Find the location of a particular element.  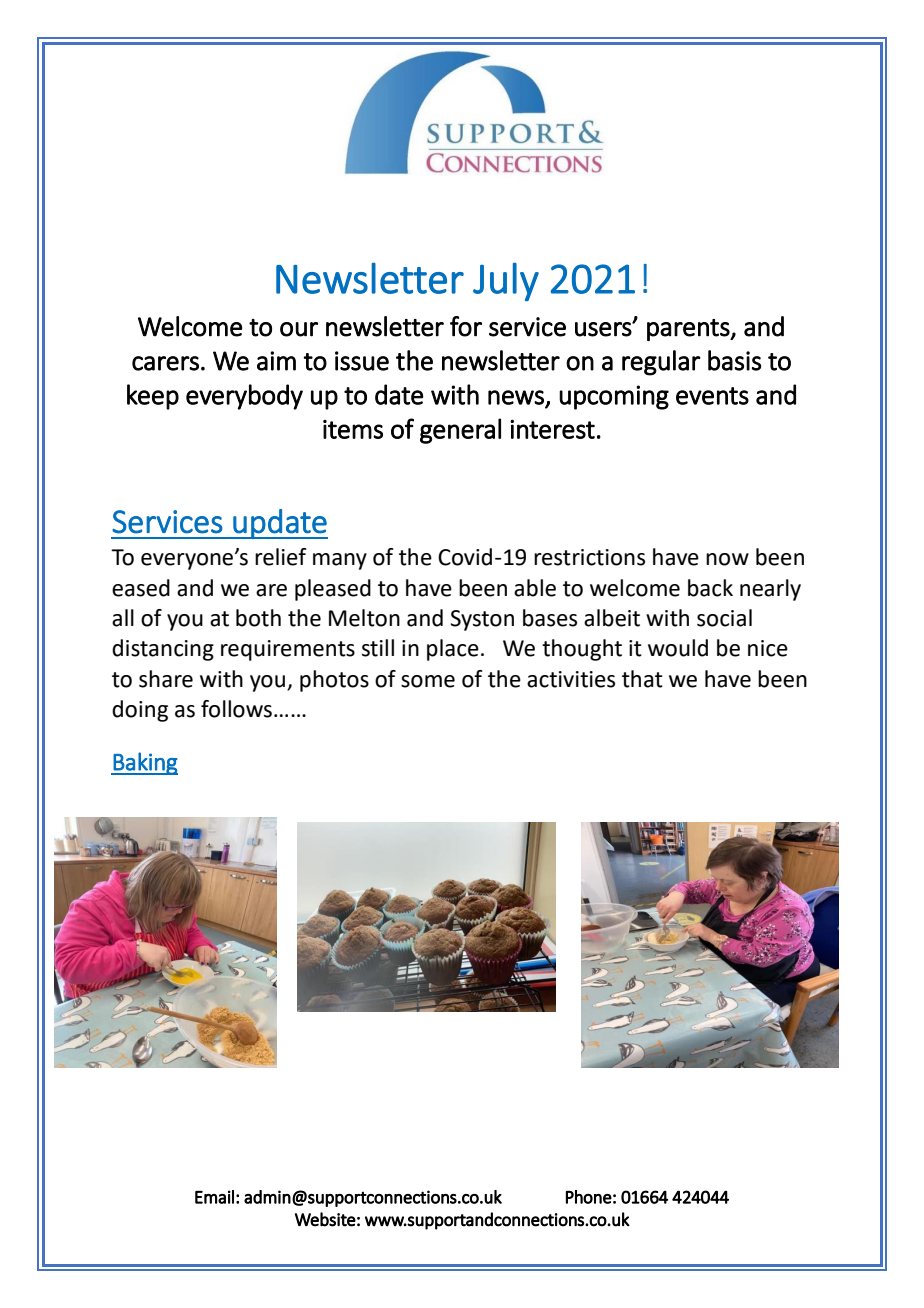

relief is located at coordinates (281, 557).
